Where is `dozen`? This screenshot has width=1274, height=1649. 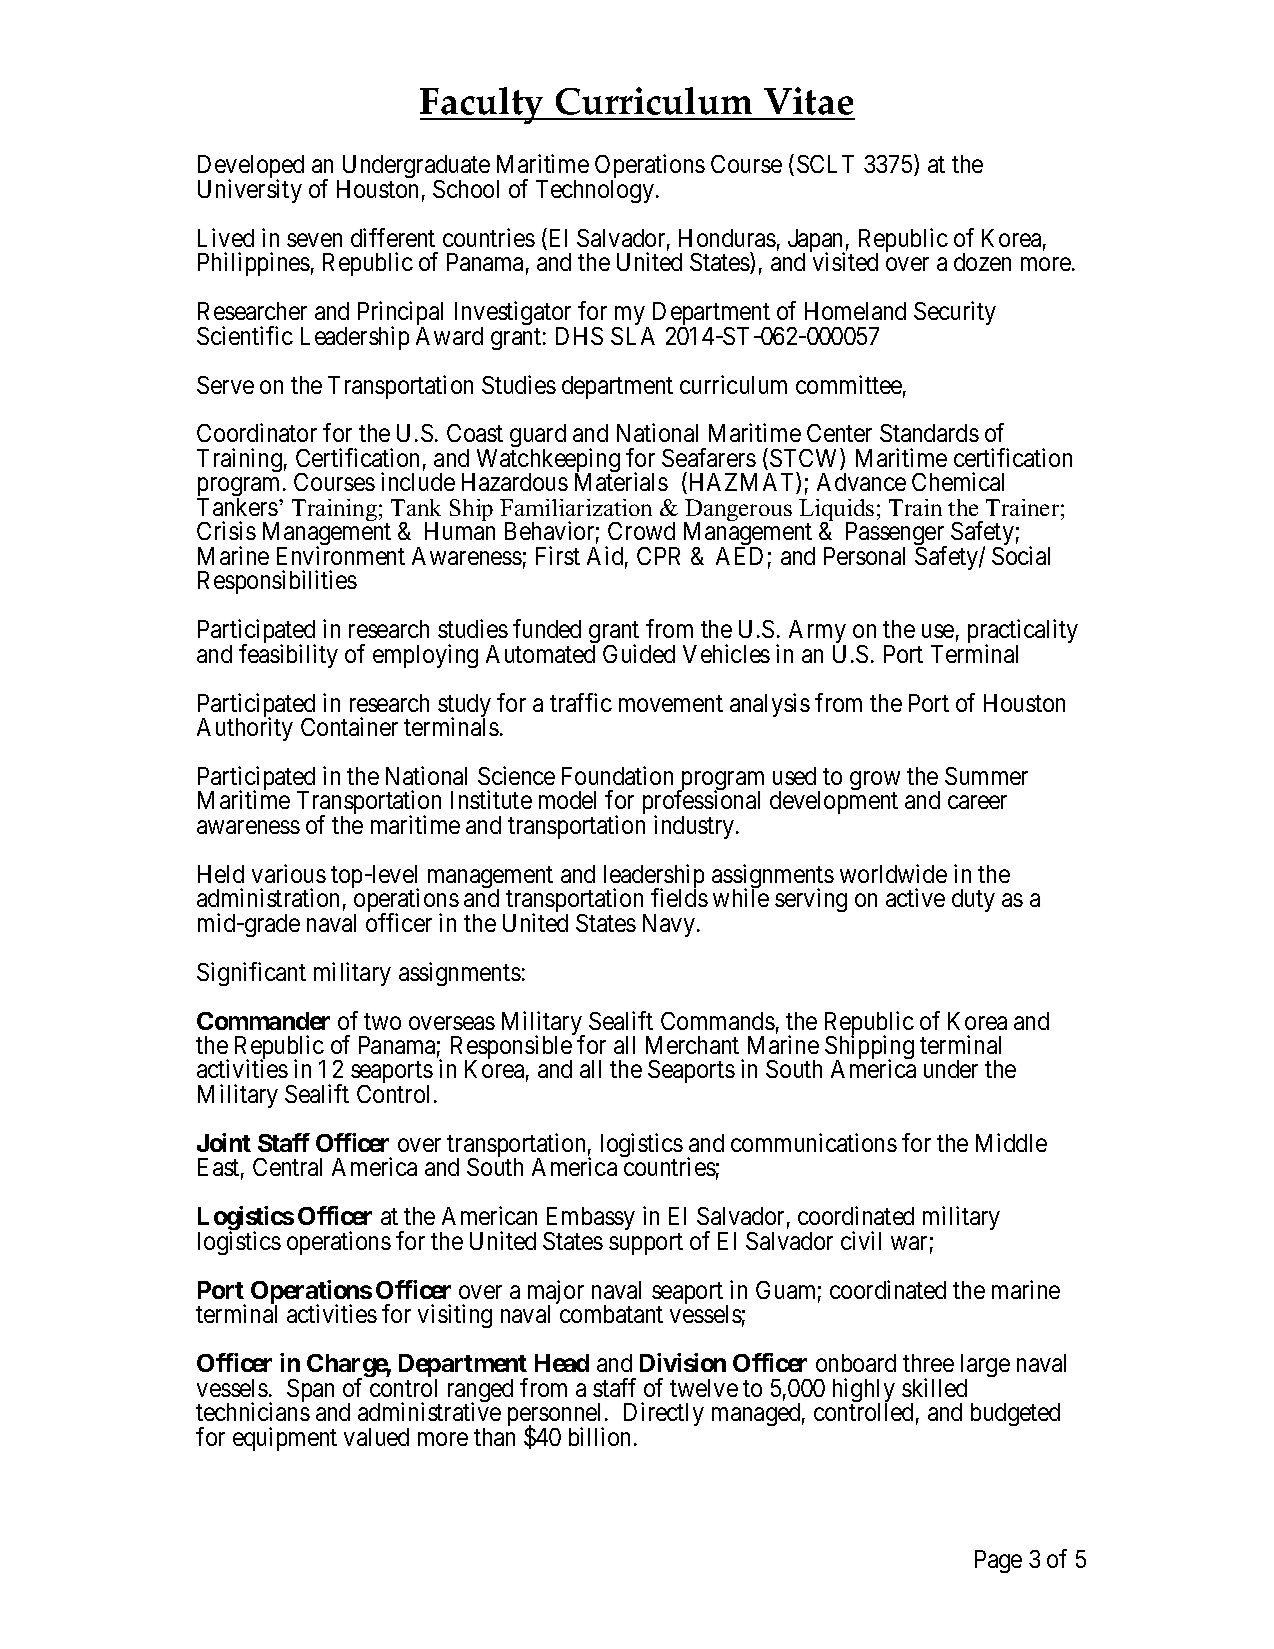
dozen is located at coordinates (982, 262).
